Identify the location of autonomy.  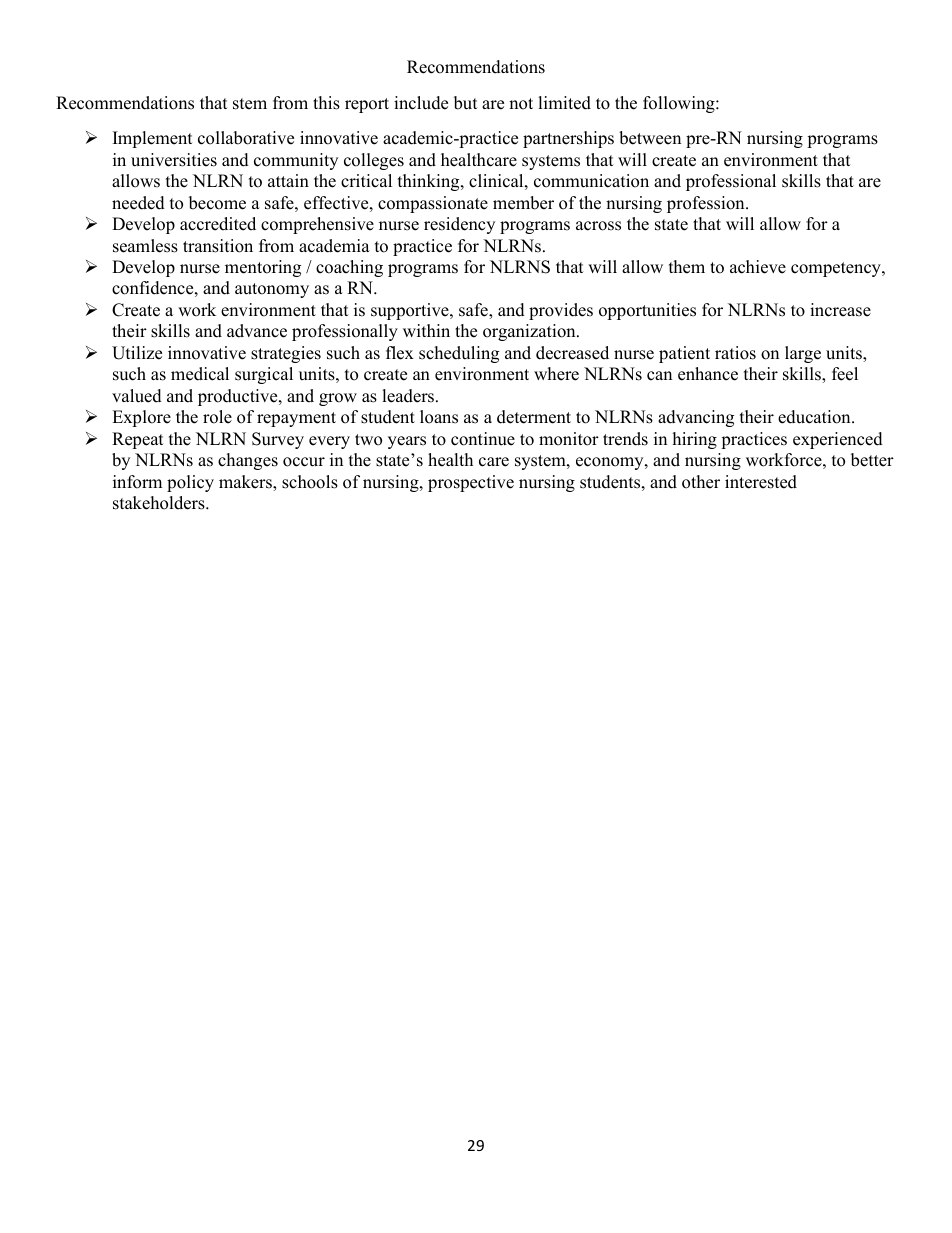
(272, 290).
